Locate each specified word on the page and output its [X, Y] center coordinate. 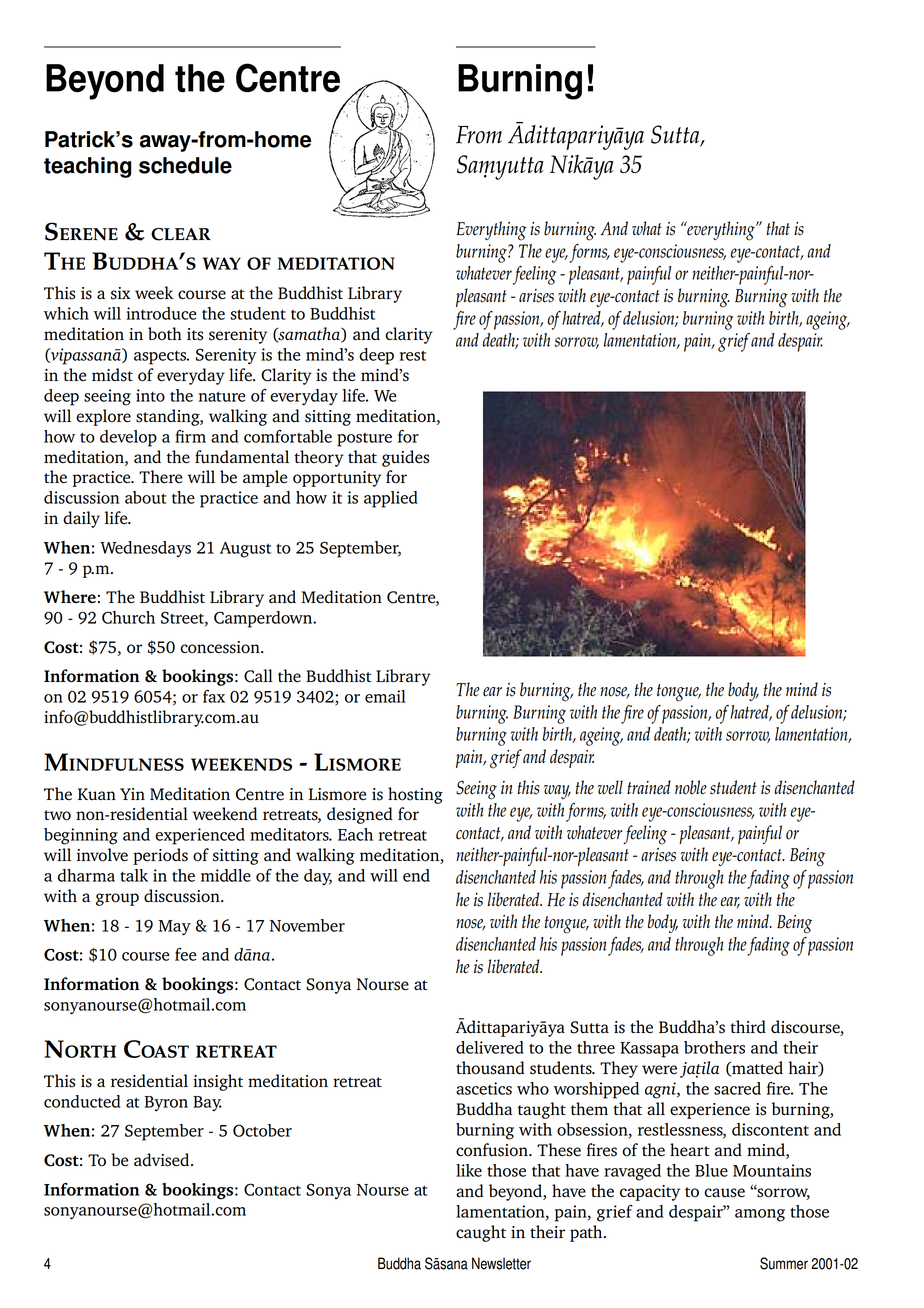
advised [163, 1160]
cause [724, 1193]
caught [481, 1233]
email [385, 696]
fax [214, 696]
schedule [185, 165]
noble [691, 787]
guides [405, 458]
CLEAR [181, 234]
